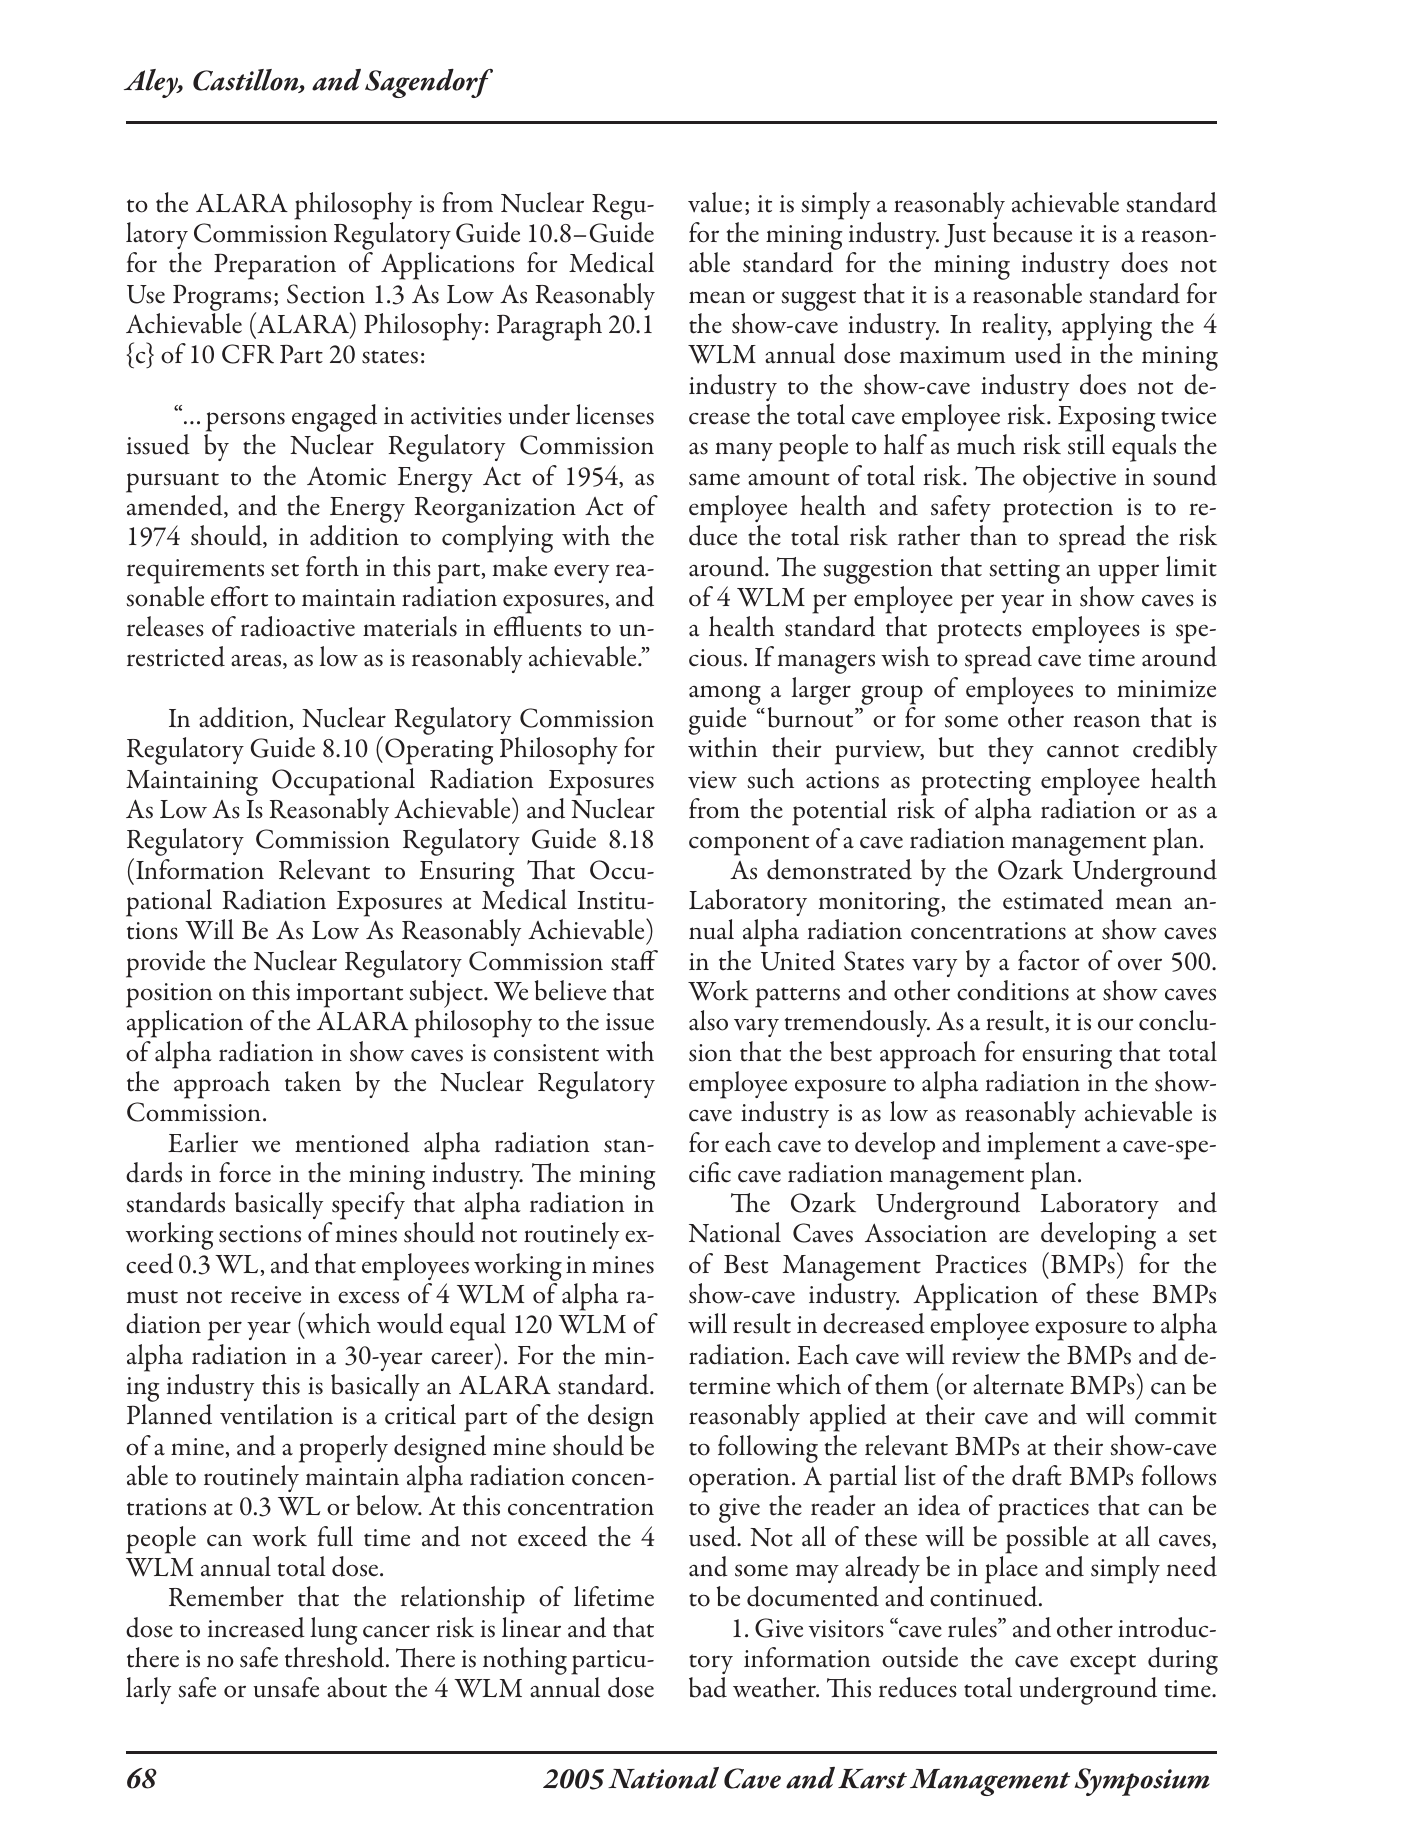  What do you see at coordinates (768, 1449) in the screenshot?
I see `following` at bounding box center [768, 1449].
